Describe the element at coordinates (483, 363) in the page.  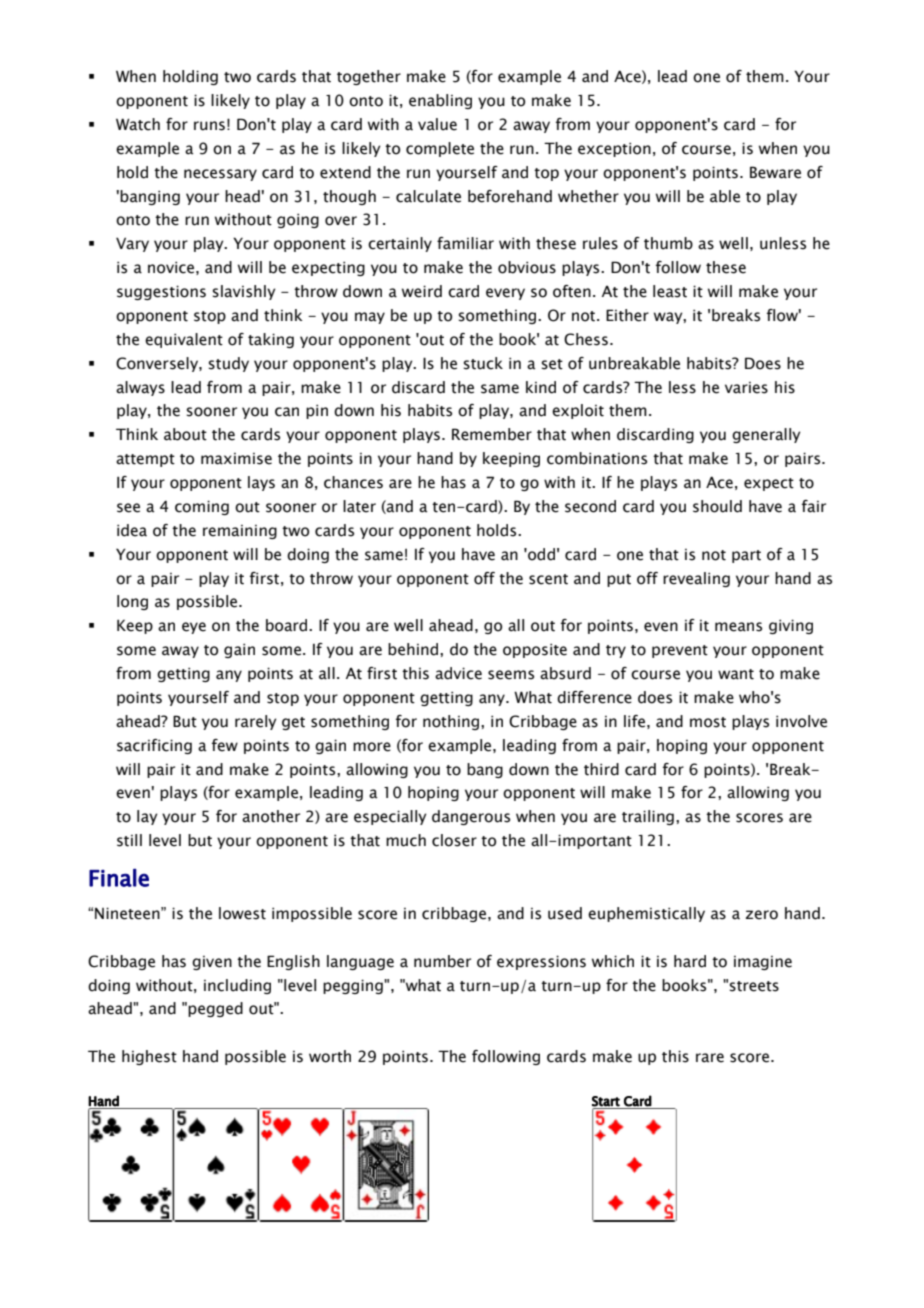
I see `stuck` at that location.
